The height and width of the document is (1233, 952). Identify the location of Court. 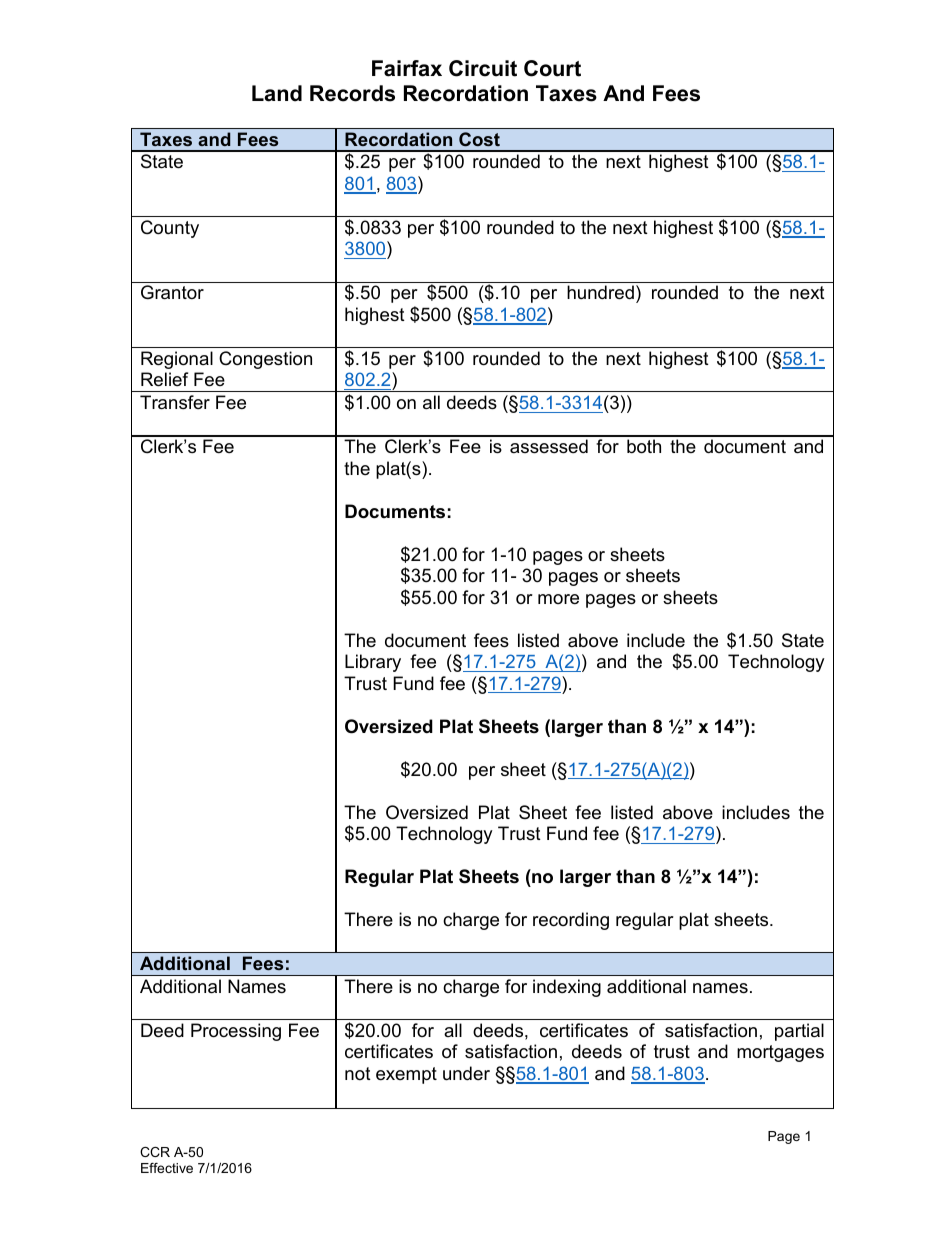
(552, 68).
